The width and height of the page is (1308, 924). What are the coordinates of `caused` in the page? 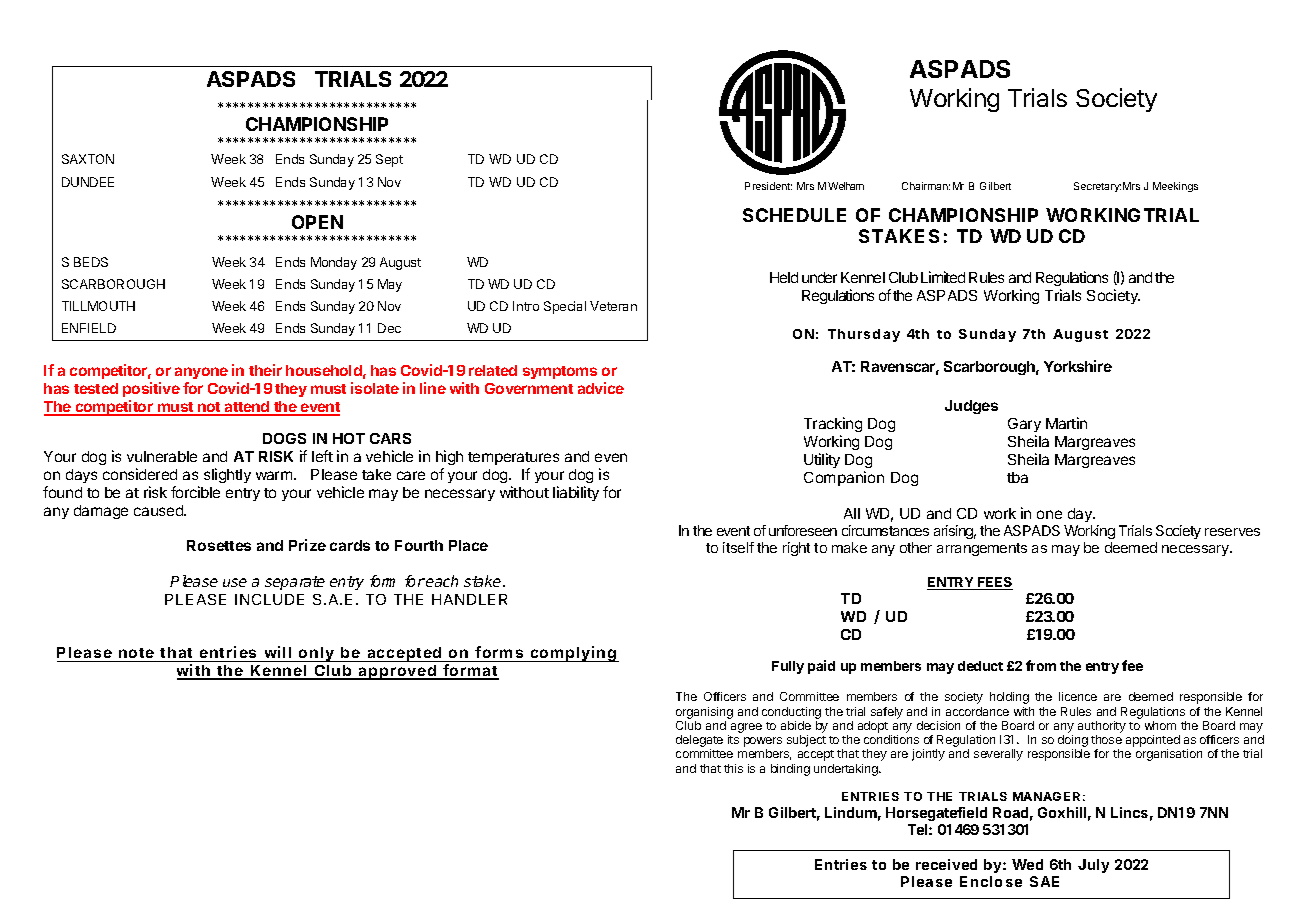 It's located at (159, 510).
